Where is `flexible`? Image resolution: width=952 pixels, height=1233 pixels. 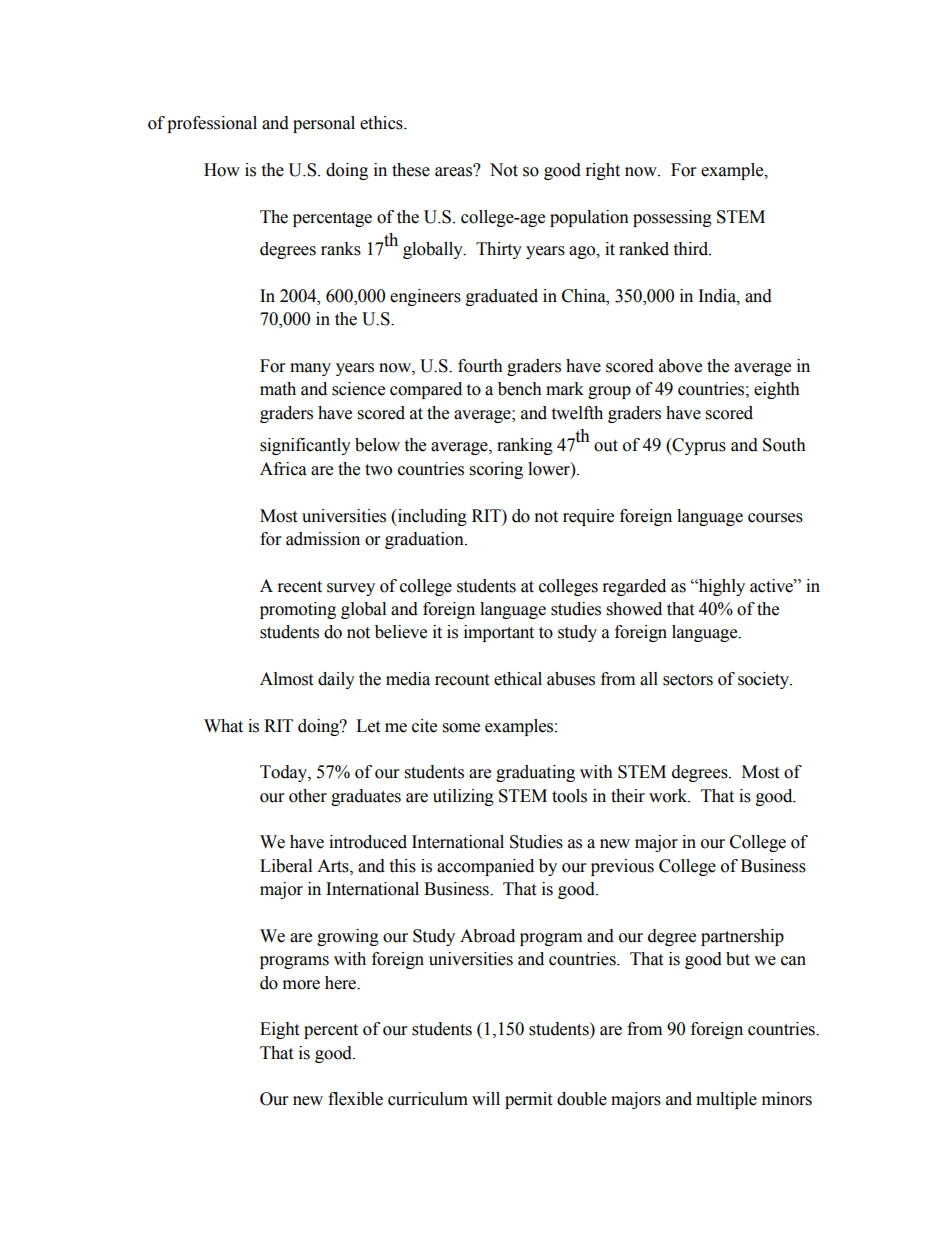
flexible is located at coordinates (355, 1099).
